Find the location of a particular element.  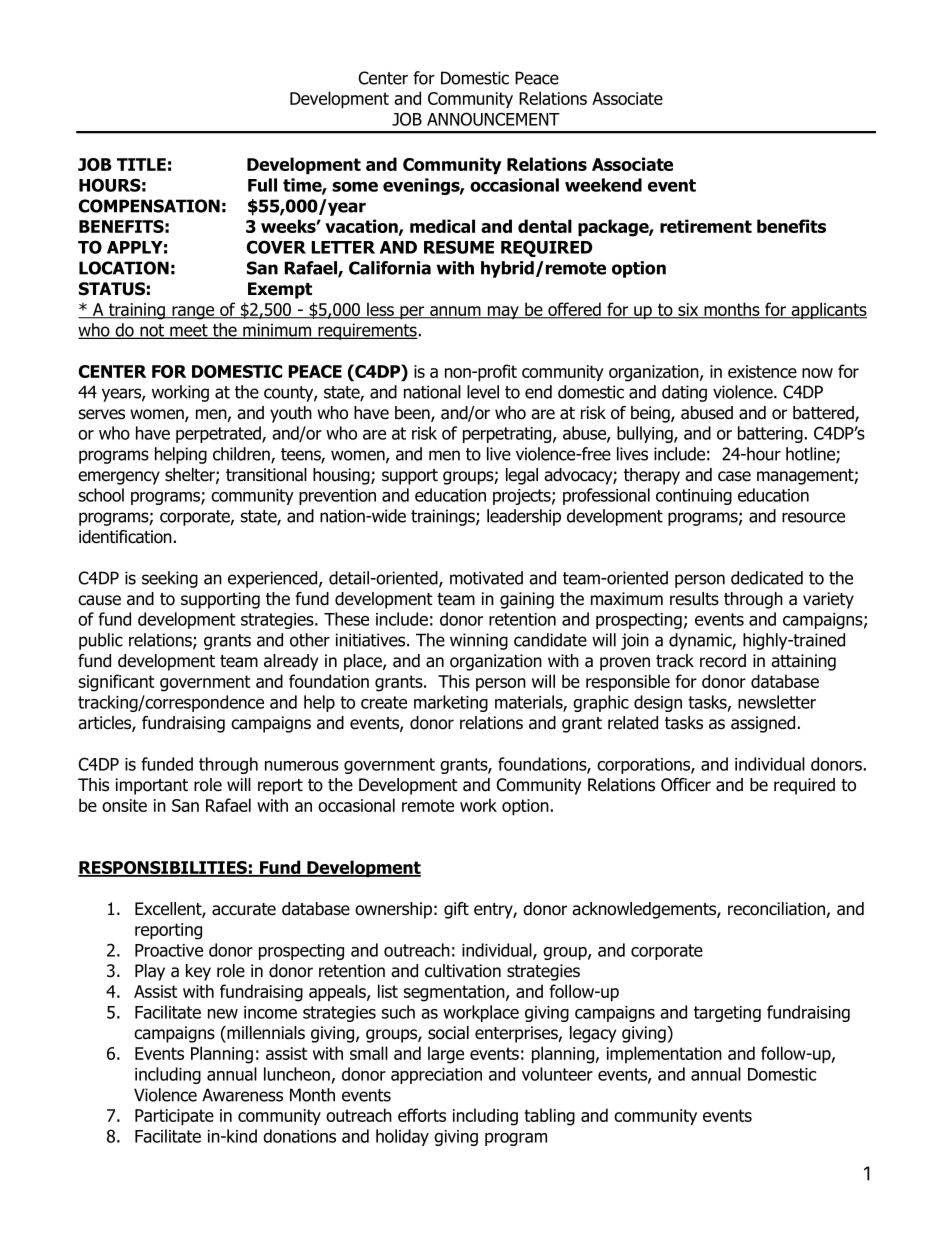

ANNOUNCEMENT is located at coordinates (493, 119).
